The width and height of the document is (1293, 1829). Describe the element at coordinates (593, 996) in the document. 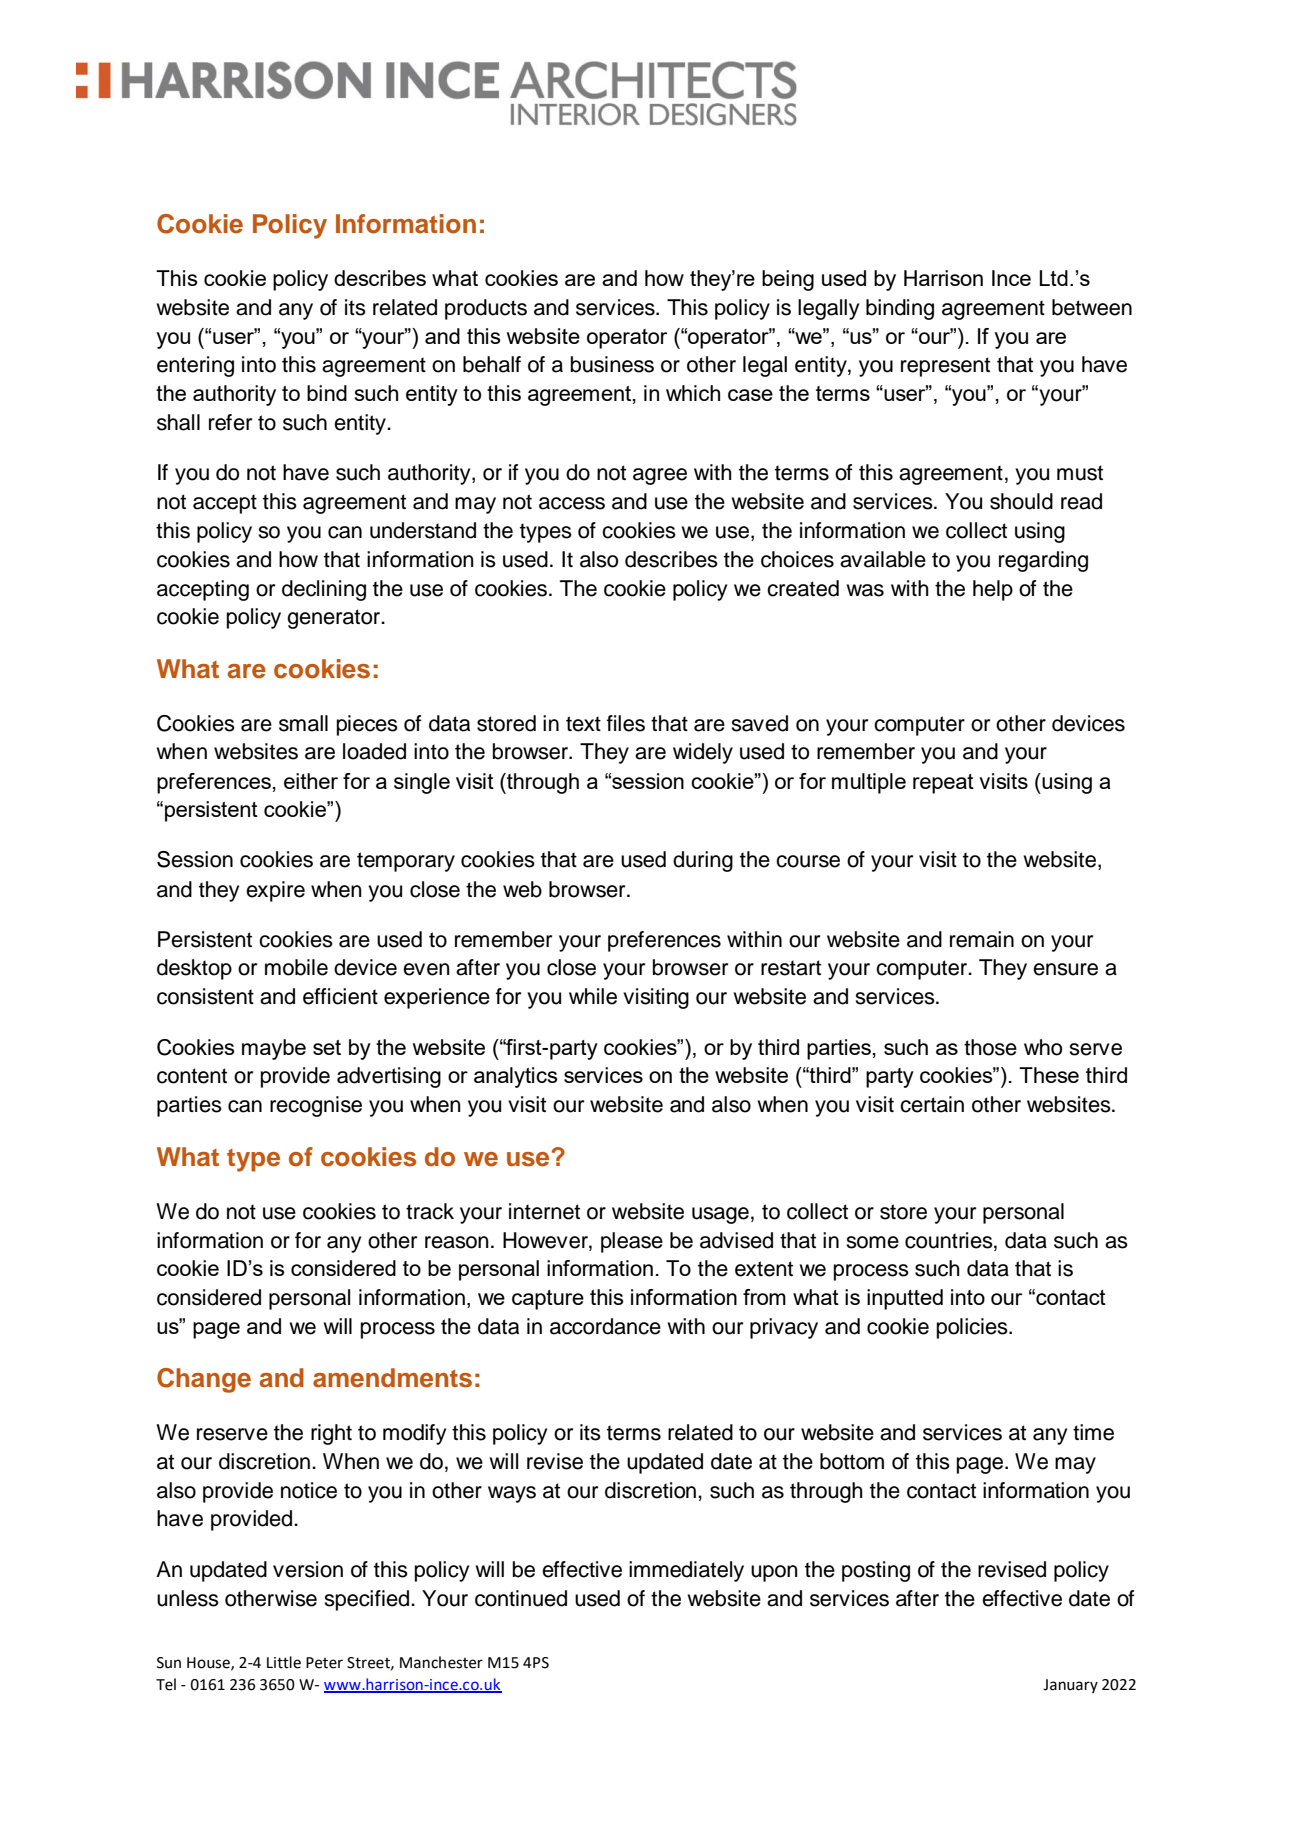

I see `while` at that location.
